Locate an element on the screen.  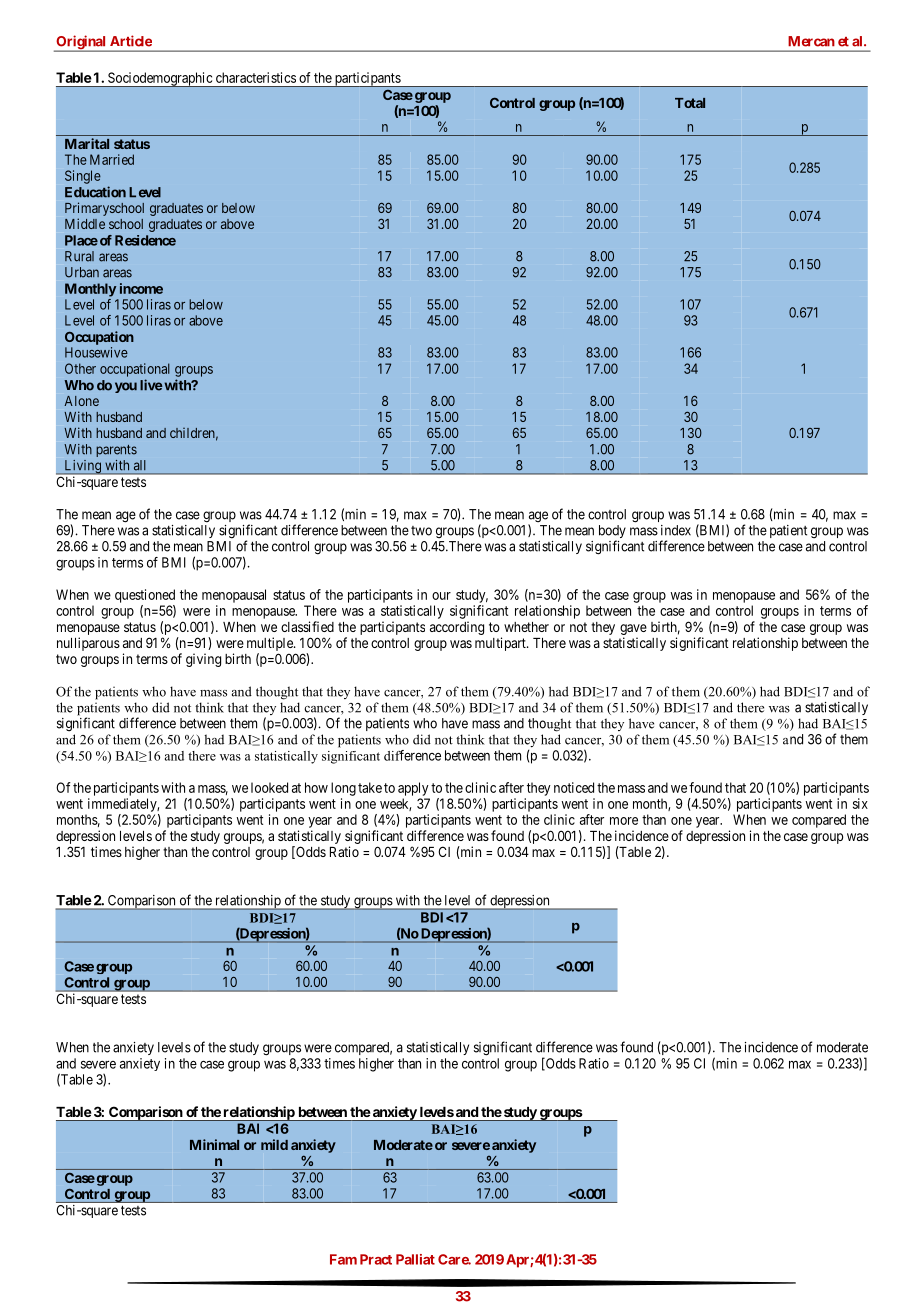
giving is located at coordinates (203, 660).
